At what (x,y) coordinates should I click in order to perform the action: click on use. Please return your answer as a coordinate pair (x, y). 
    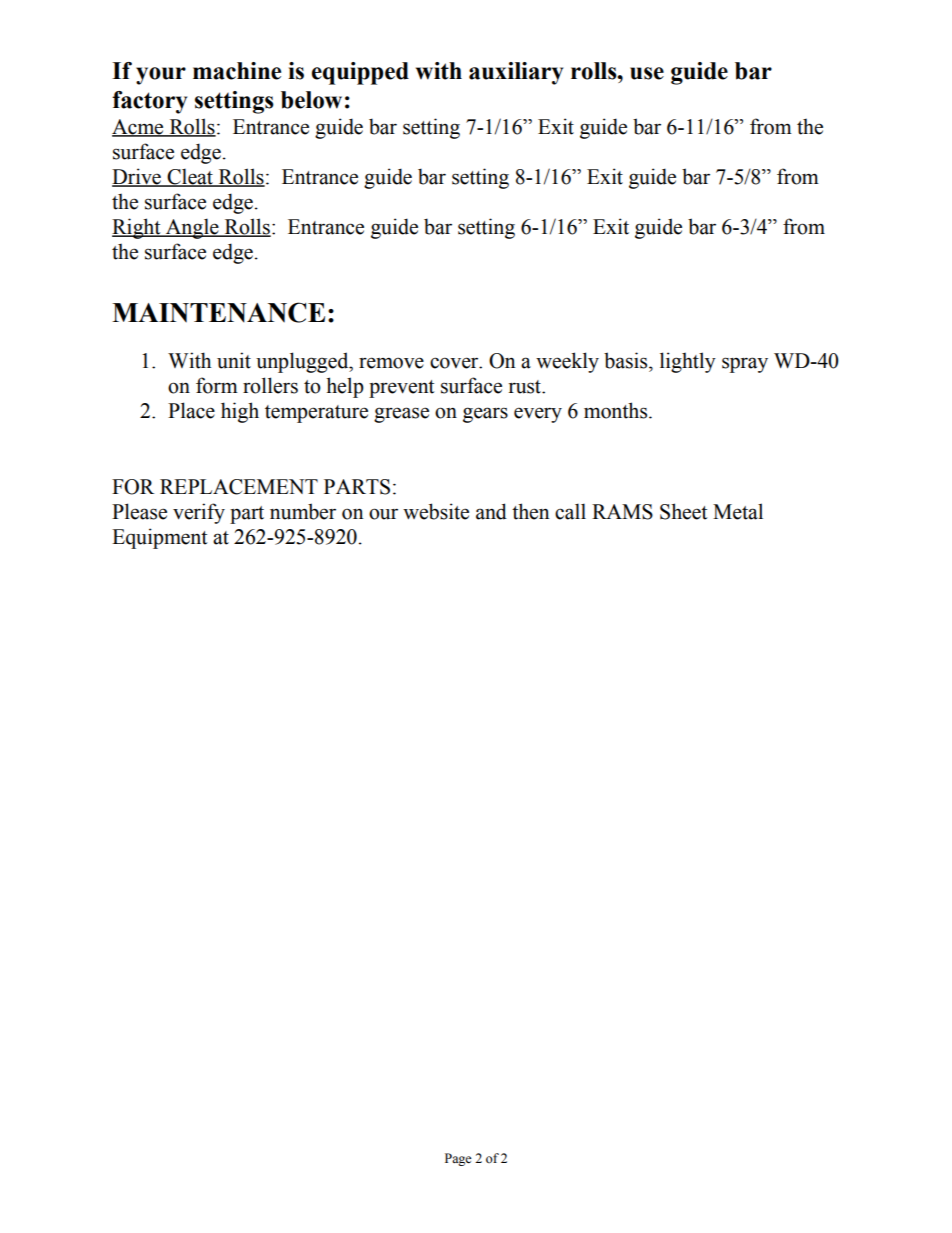
    Looking at the image, I should click on (647, 73).
